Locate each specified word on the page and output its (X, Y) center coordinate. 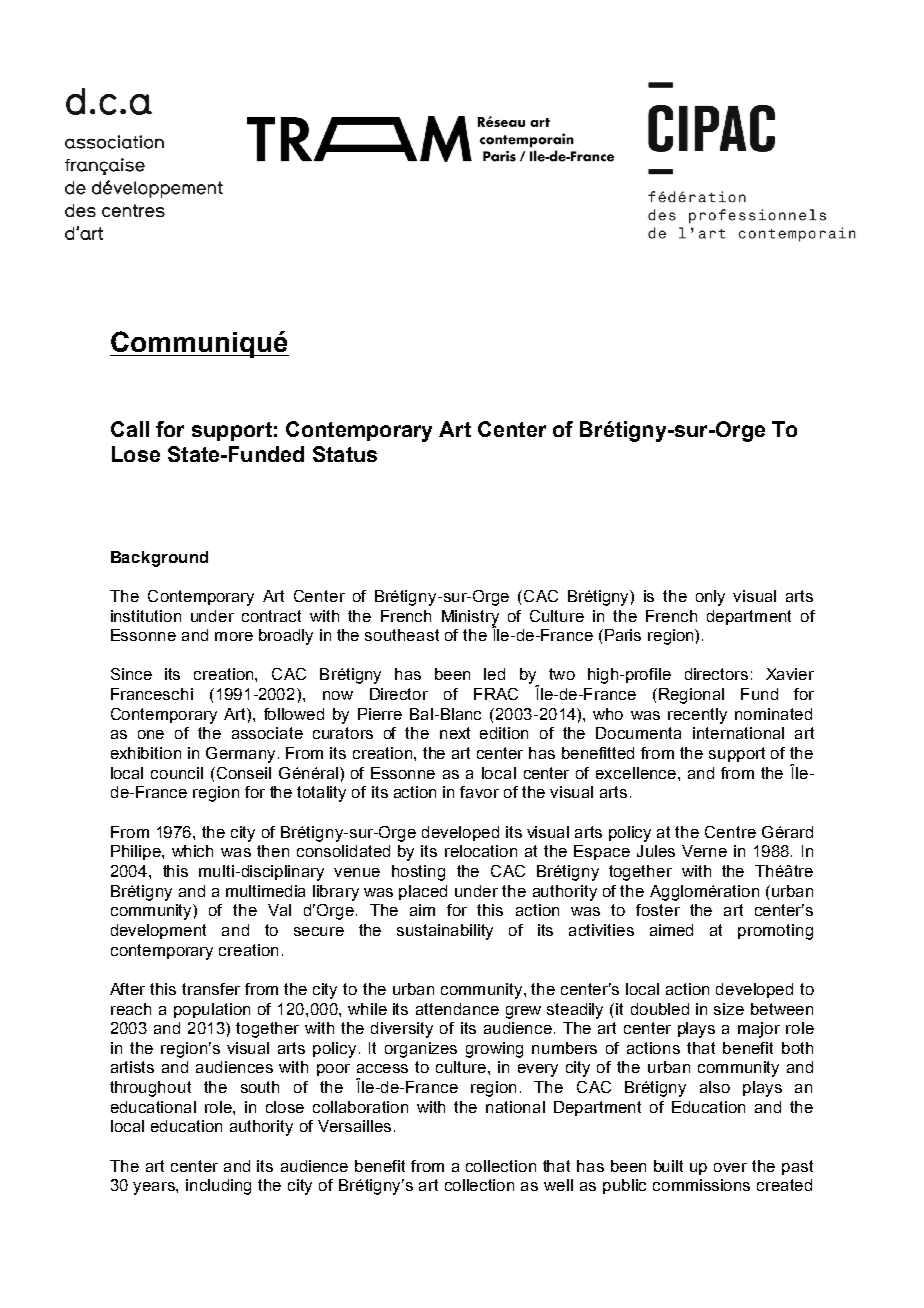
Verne (704, 851)
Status (345, 454)
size (729, 1009)
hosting (418, 873)
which (192, 851)
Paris (623, 635)
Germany (240, 755)
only (710, 598)
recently (697, 716)
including (218, 1187)
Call (130, 429)
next (455, 733)
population (212, 1010)
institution (146, 616)
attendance (457, 1009)
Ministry (470, 619)
